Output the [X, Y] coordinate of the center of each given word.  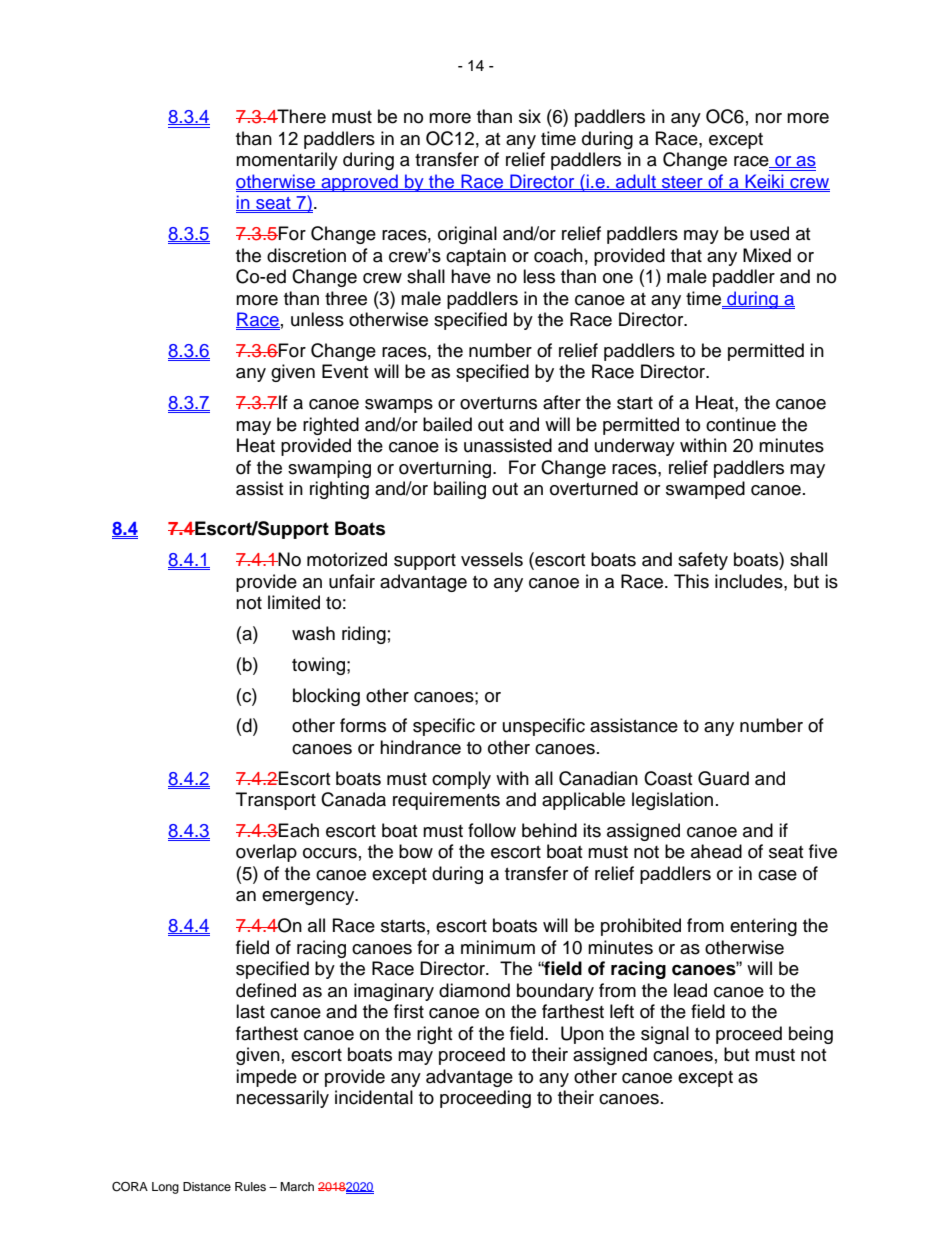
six [530, 116]
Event [345, 371]
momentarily [287, 161]
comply [461, 780]
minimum [498, 947]
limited [294, 602]
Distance [207, 1186]
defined [266, 990]
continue [741, 424]
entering [763, 927]
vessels [492, 559]
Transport [276, 801]
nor [768, 118]
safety [703, 561]
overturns [498, 403]
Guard [723, 778]
